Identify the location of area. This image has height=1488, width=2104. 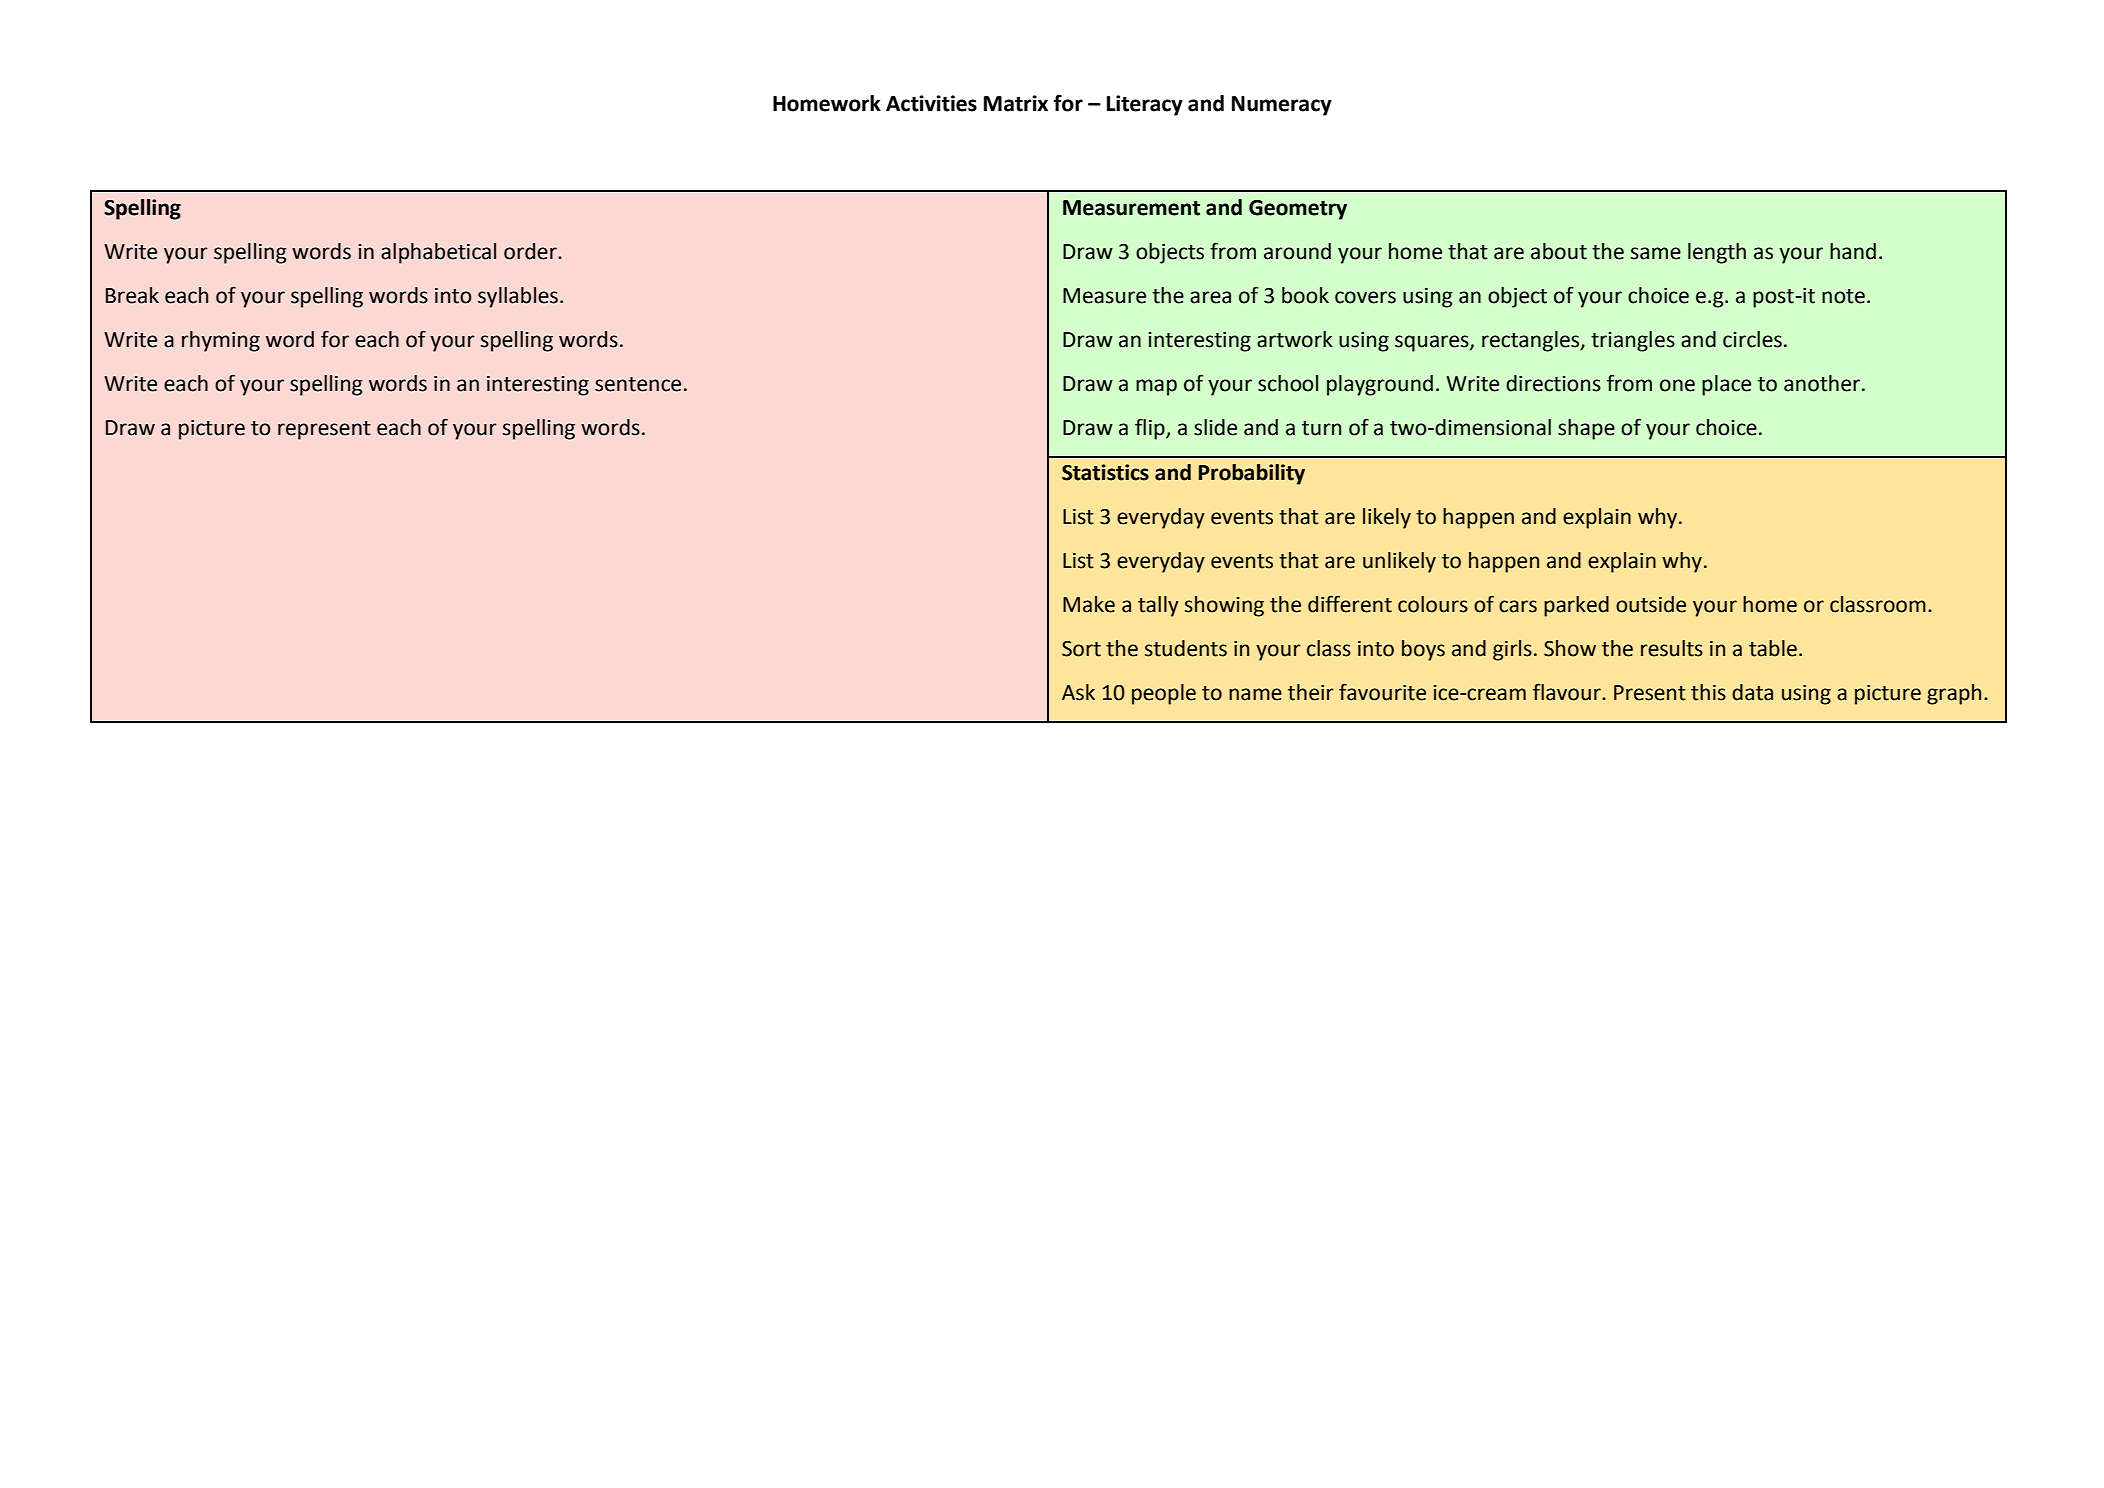
(1210, 297).
